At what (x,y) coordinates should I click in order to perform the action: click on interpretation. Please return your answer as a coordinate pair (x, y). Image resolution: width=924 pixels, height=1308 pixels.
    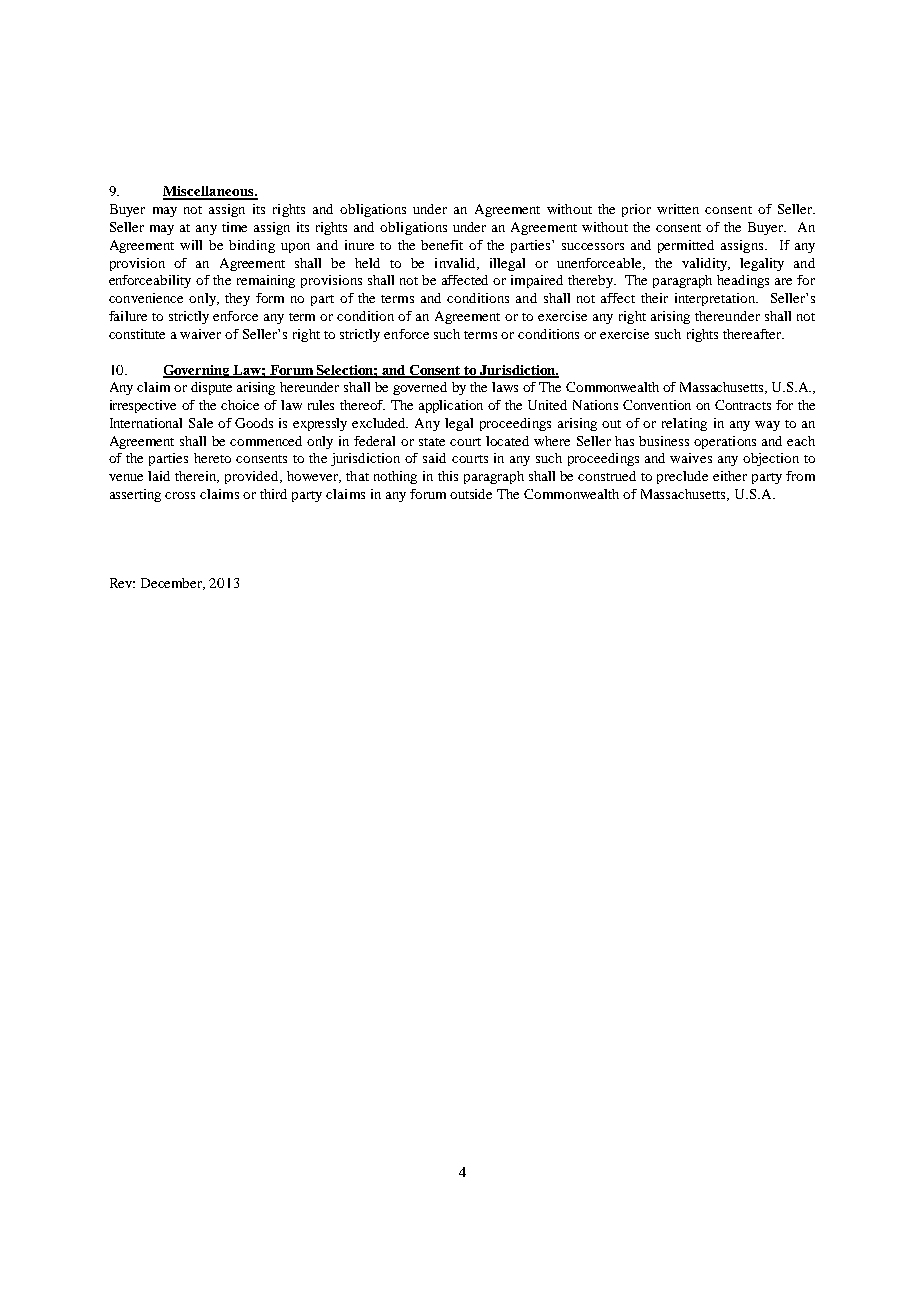
    Looking at the image, I should click on (716, 299).
